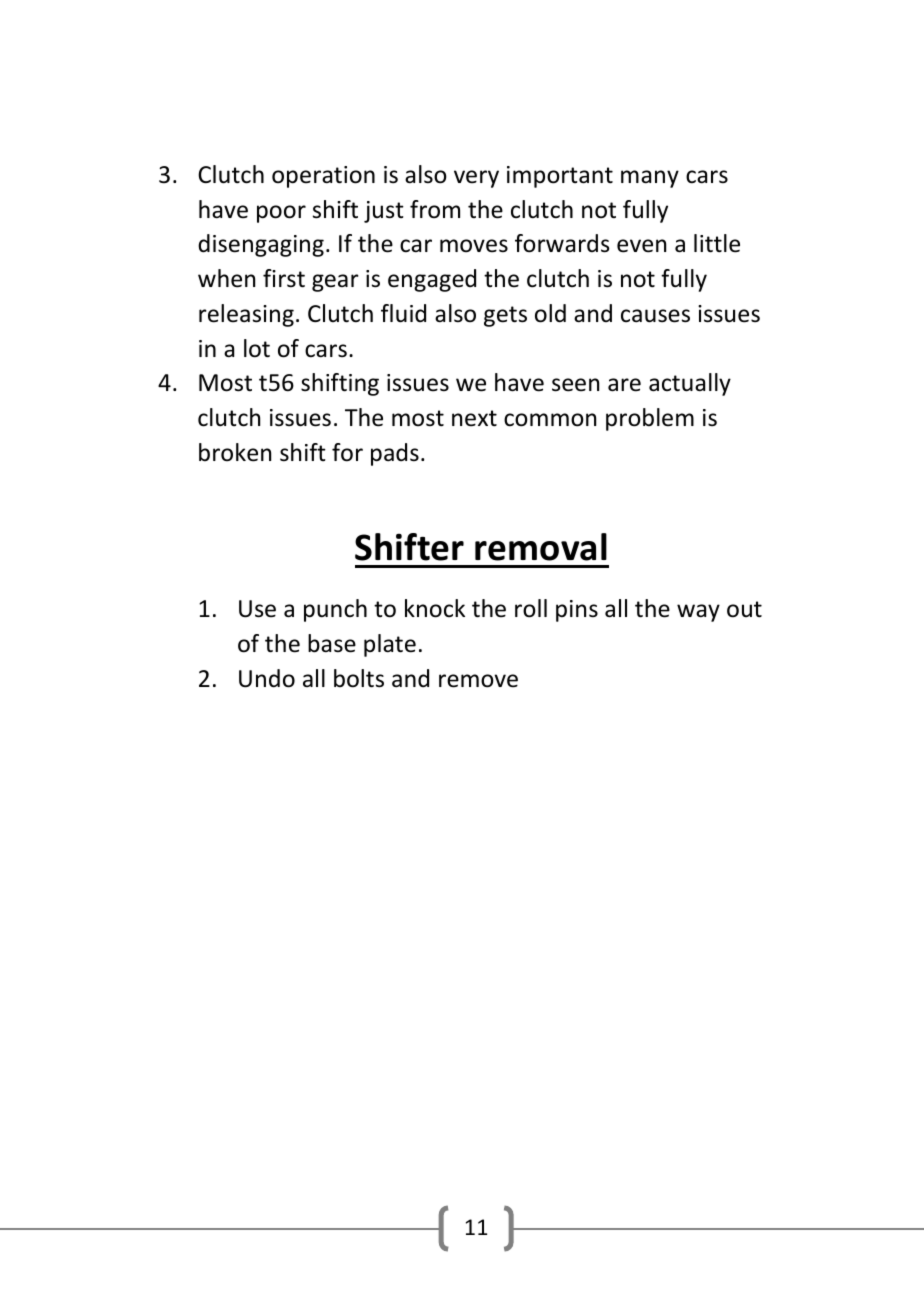  What do you see at coordinates (505, 316) in the document?
I see `gets` at bounding box center [505, 316].
